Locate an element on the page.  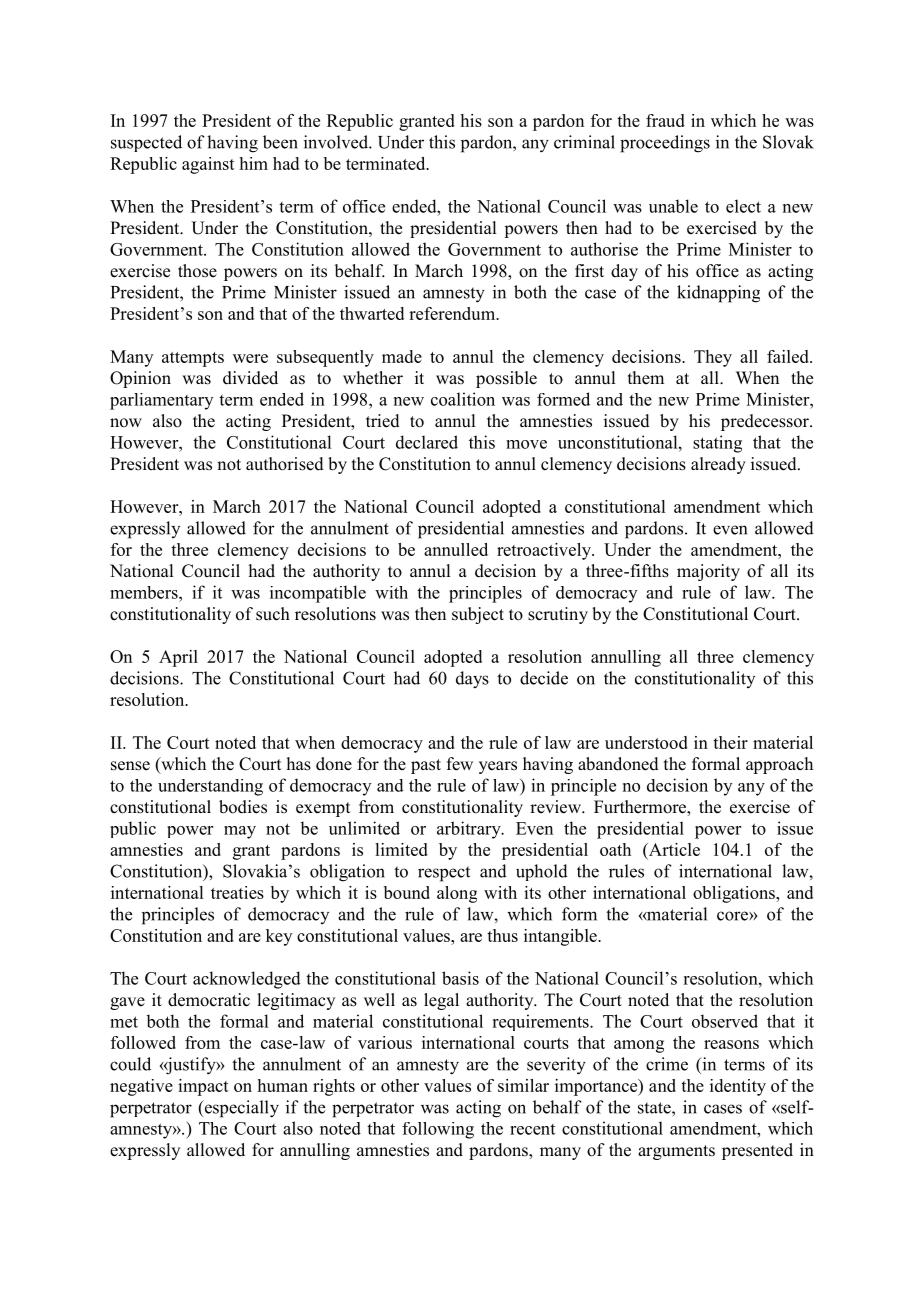
parliamentary is located at coordinates (161, 401).
